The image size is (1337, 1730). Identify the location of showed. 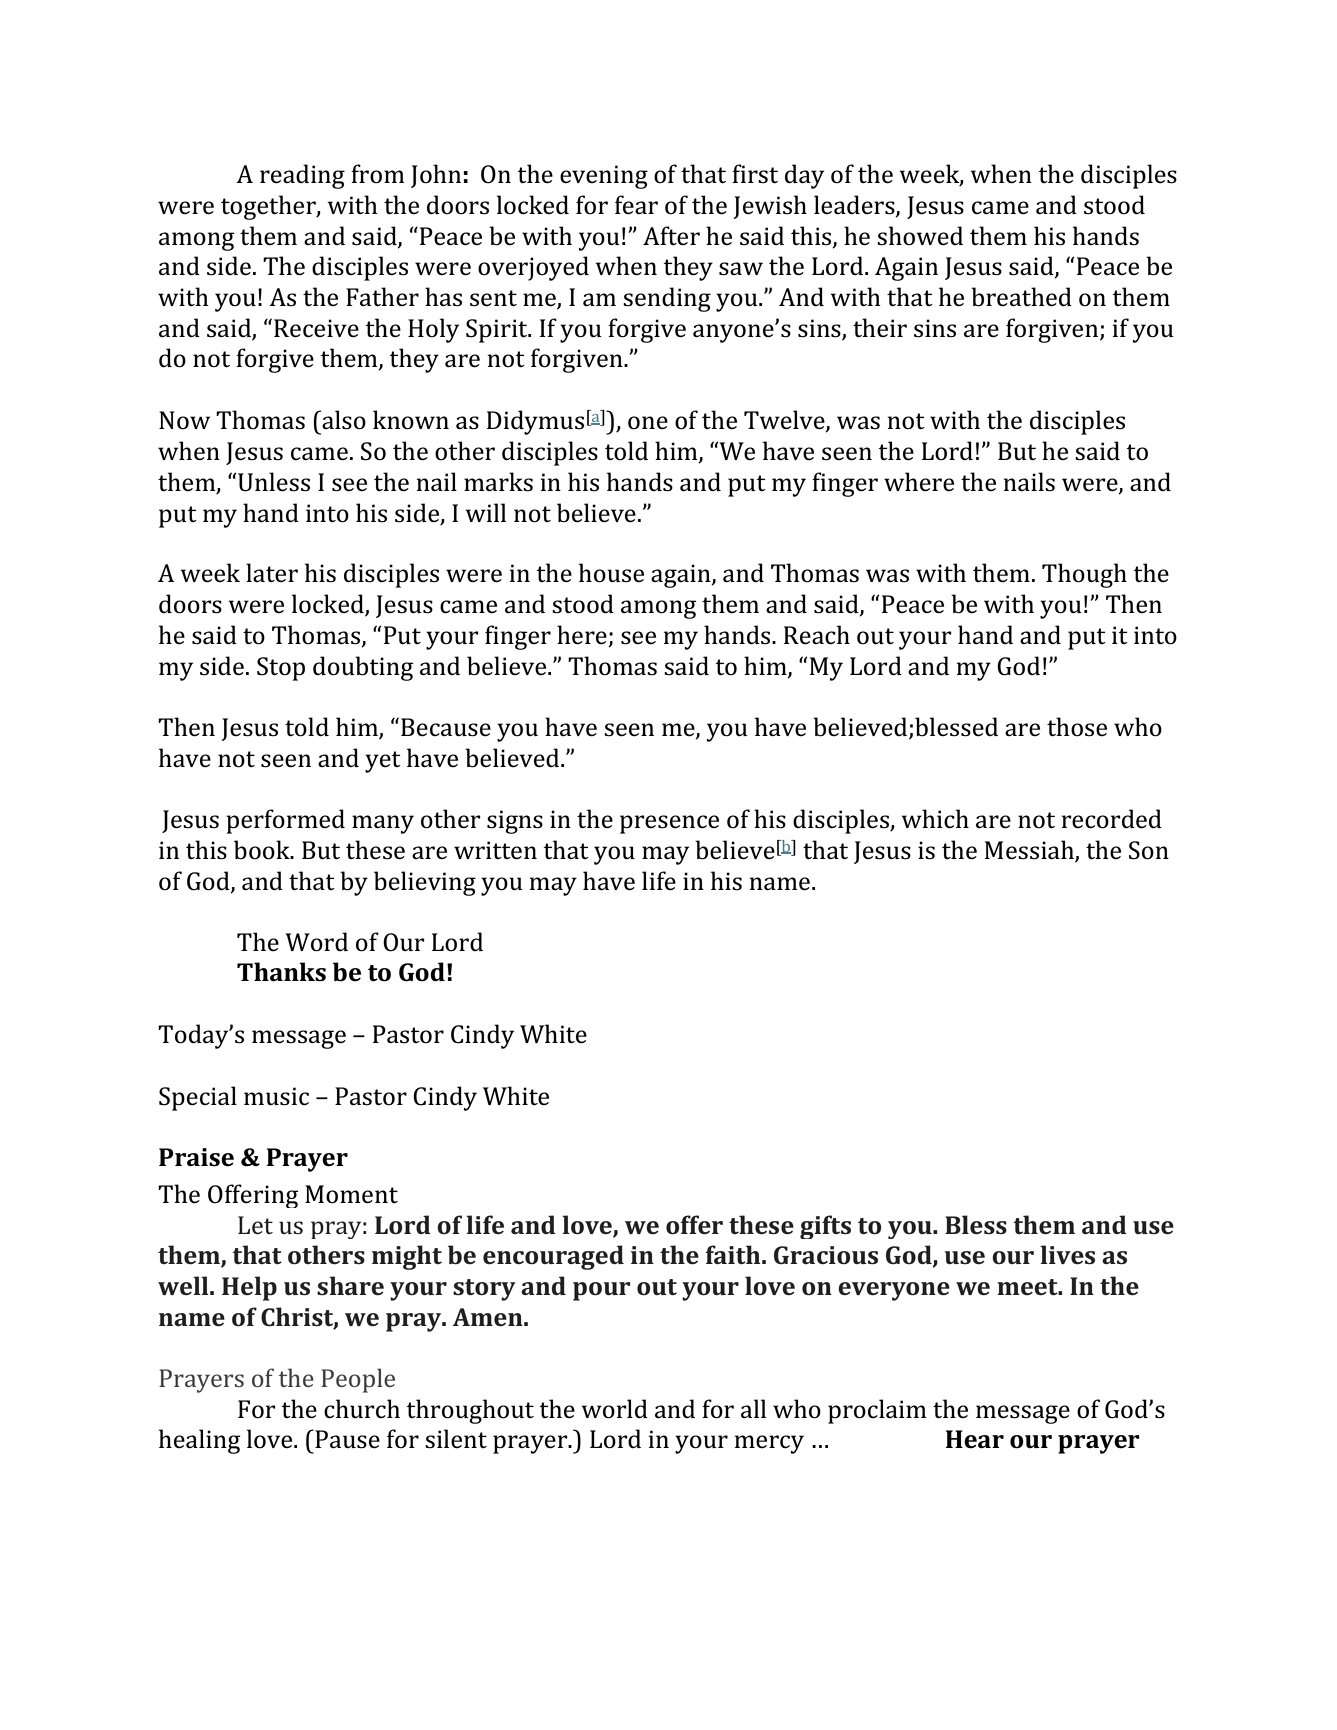
(920, 236).
